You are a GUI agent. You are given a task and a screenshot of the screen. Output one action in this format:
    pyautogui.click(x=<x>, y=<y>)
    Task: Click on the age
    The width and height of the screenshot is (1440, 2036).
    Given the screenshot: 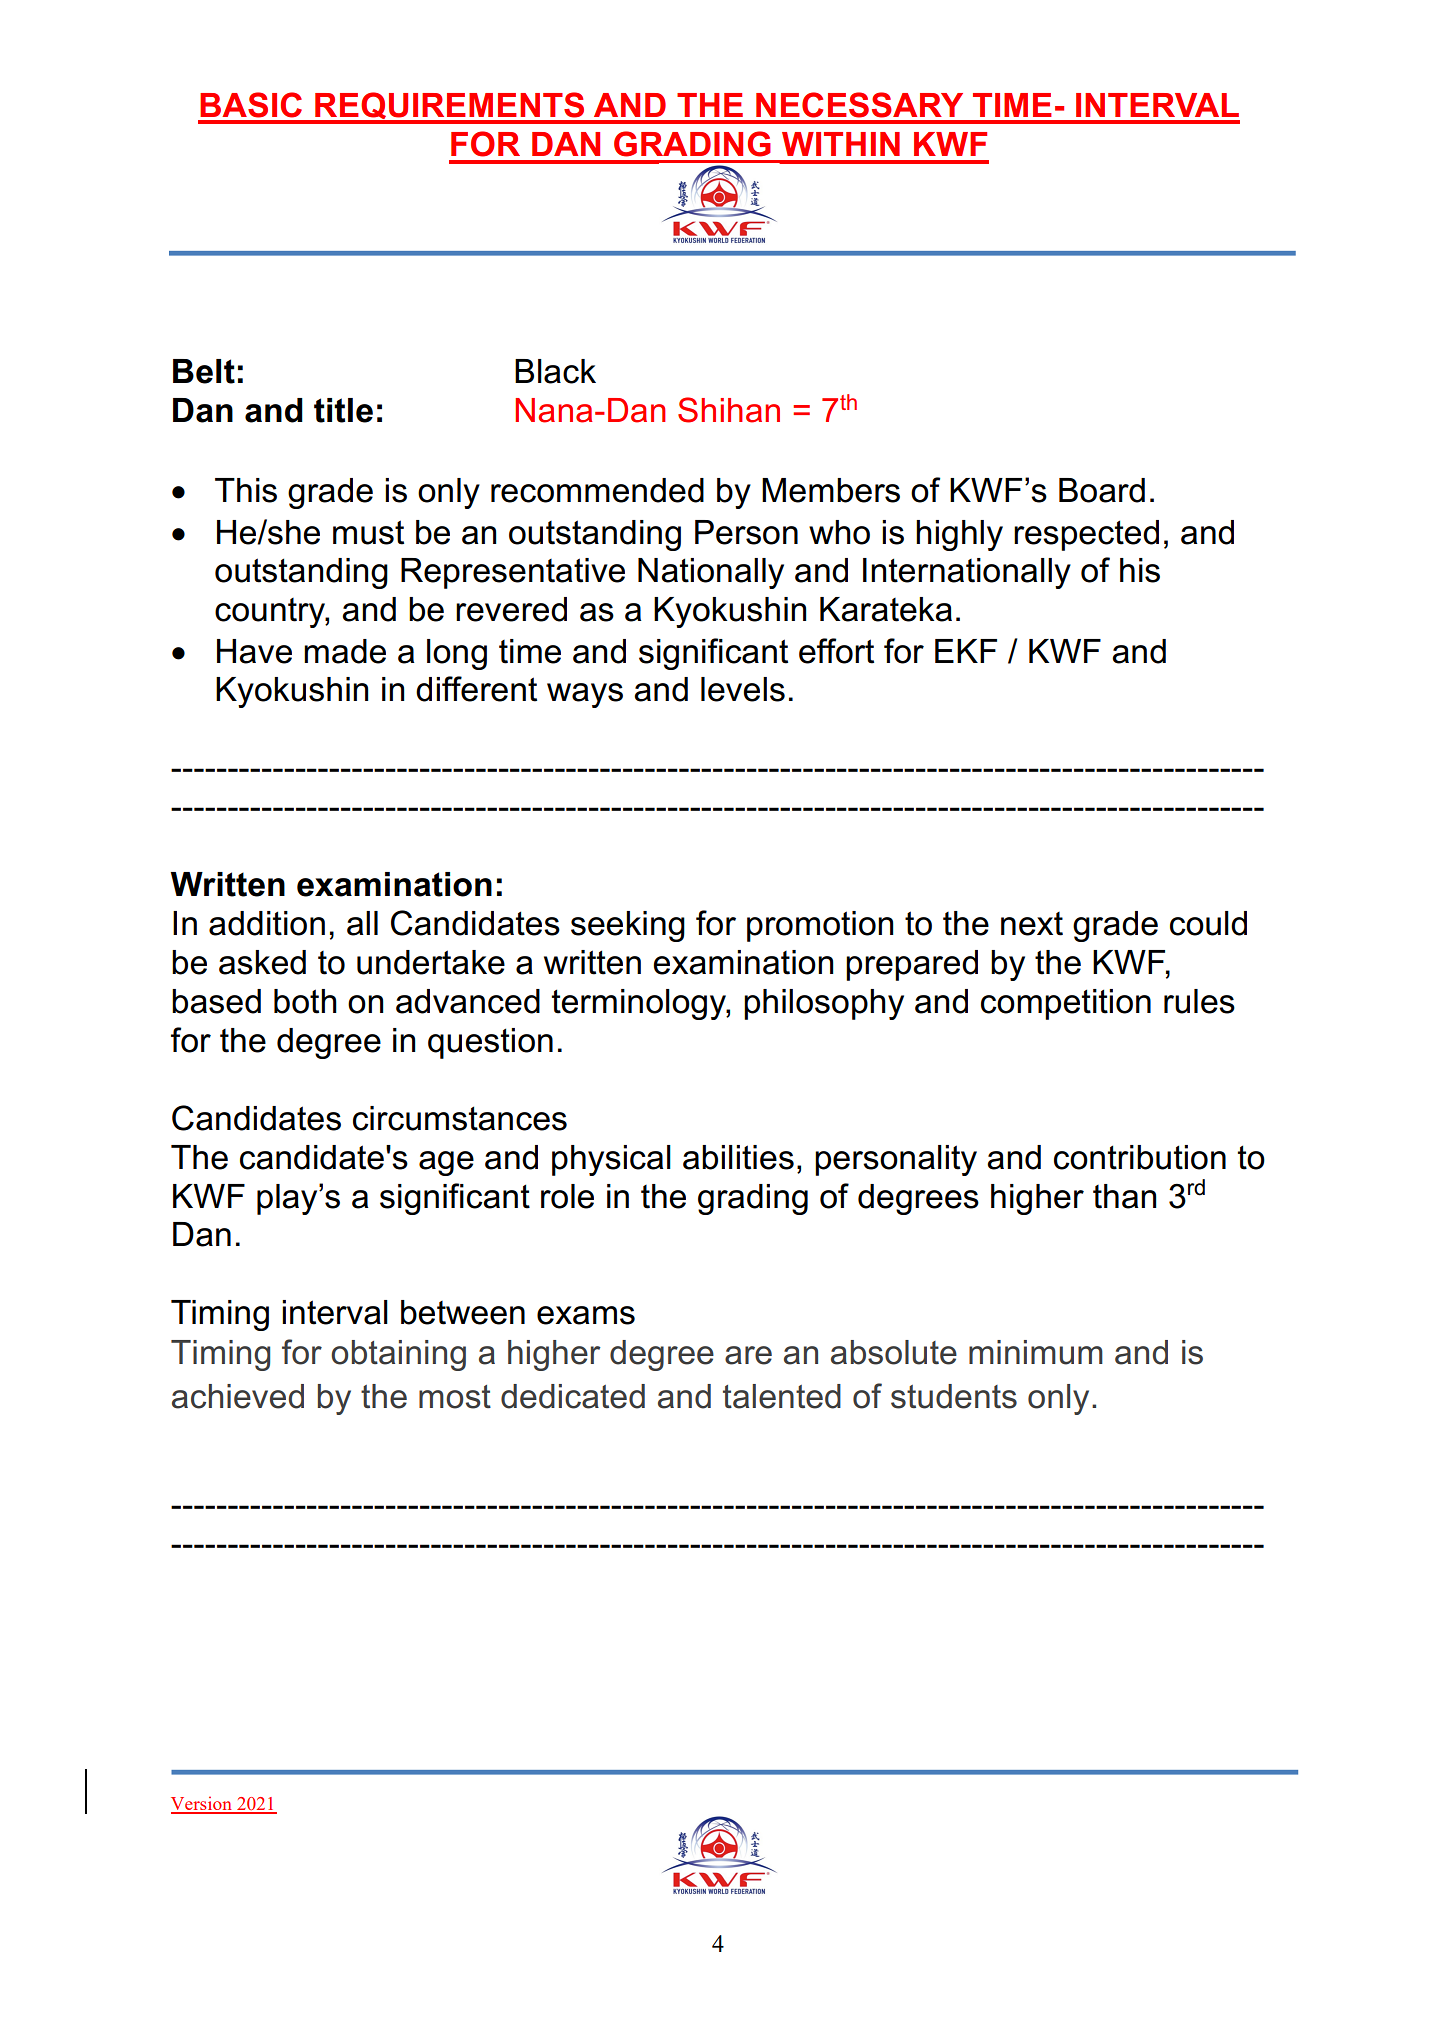 What is the action you would take?
    pyautogui.click(x=446, y=1163)
